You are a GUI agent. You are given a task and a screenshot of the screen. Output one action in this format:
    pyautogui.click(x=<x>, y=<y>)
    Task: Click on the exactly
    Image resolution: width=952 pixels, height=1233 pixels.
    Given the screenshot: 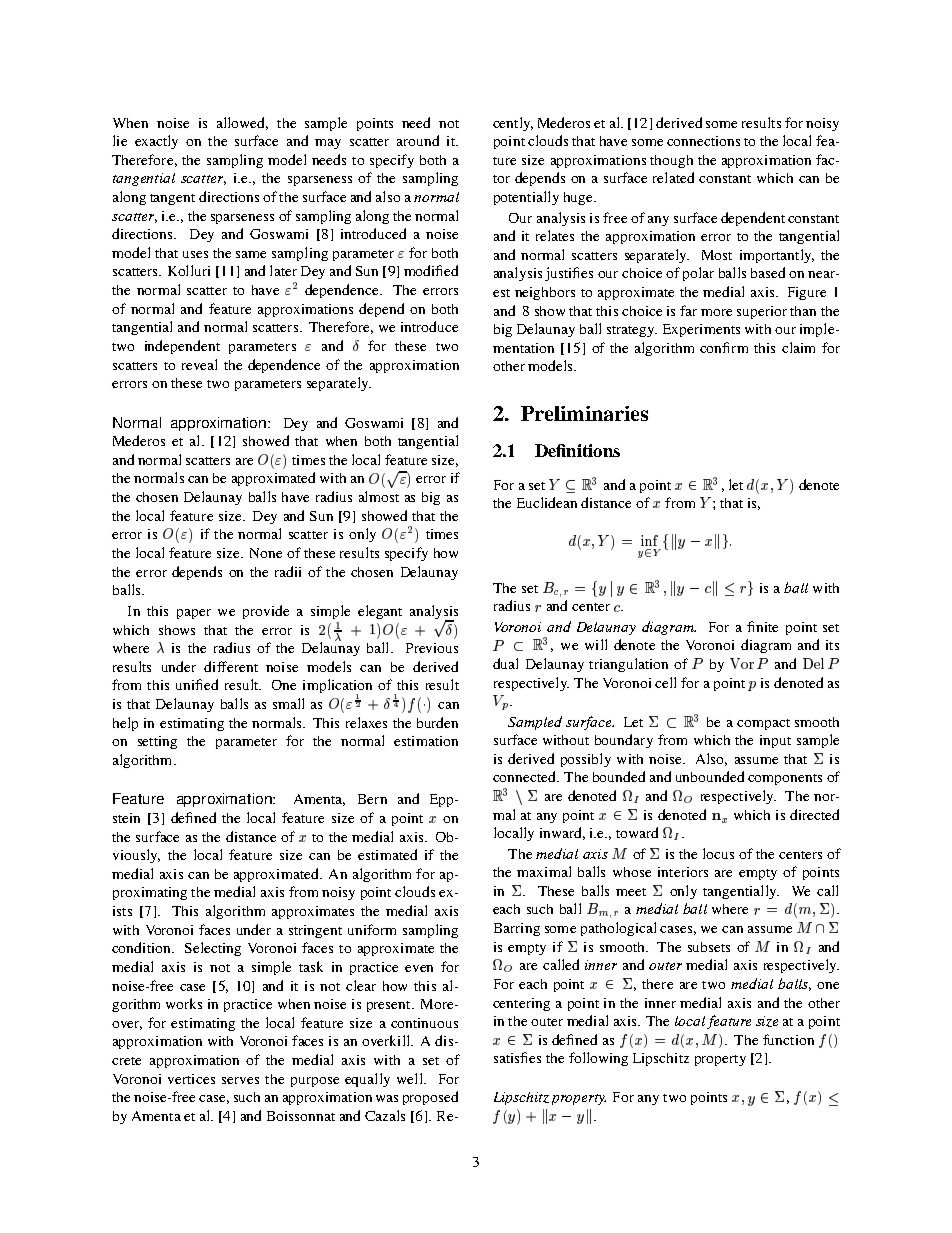 What is the action you would take?
    pyautogui.click(x=156, y=142)
